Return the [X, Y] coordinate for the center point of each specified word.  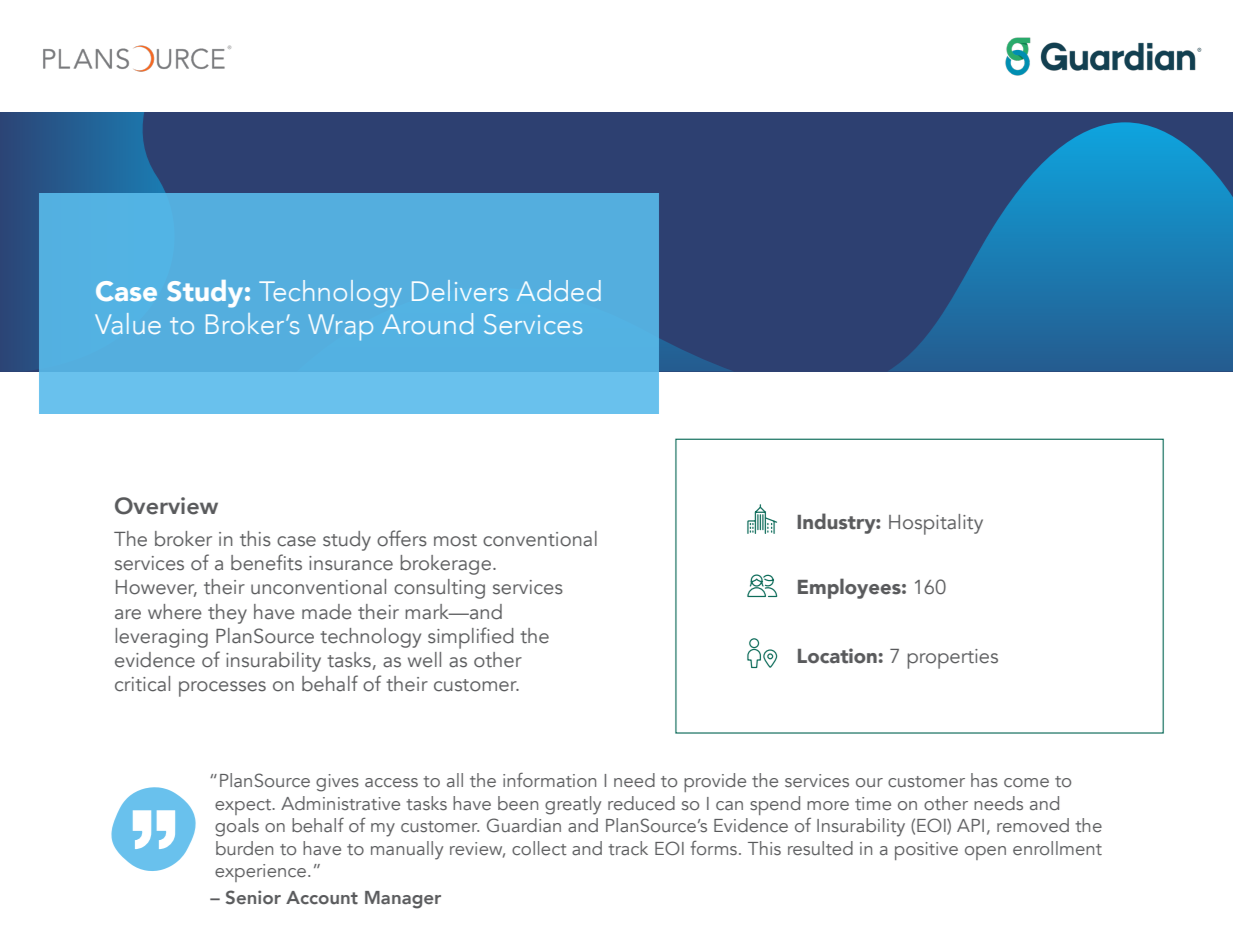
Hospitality [936, 524]
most [455, 540]
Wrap [340, 327]
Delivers [460, 290]
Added [559, 290]
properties [952, 659]
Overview [166, 506]
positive [926, 851]
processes [222, 689]
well [424, 660]
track [628, 848]
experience [260, 873]
